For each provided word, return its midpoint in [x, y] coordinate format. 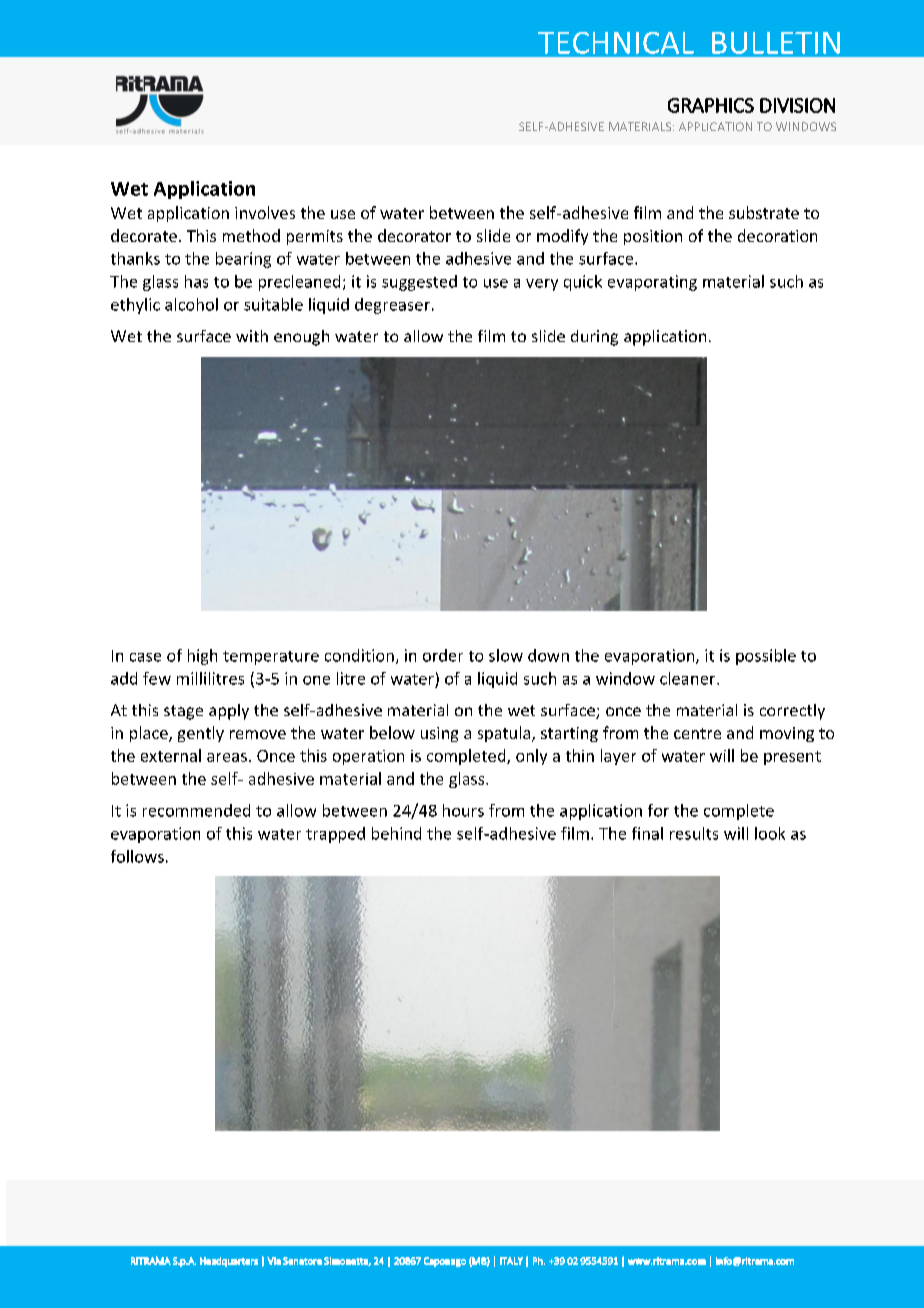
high [202, 657]
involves [265, 212]
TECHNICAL [616, 43]
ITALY [511, 1261]
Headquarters [229, 1262]
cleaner [689, 678]
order [443, 655]
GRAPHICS [711, 105]
